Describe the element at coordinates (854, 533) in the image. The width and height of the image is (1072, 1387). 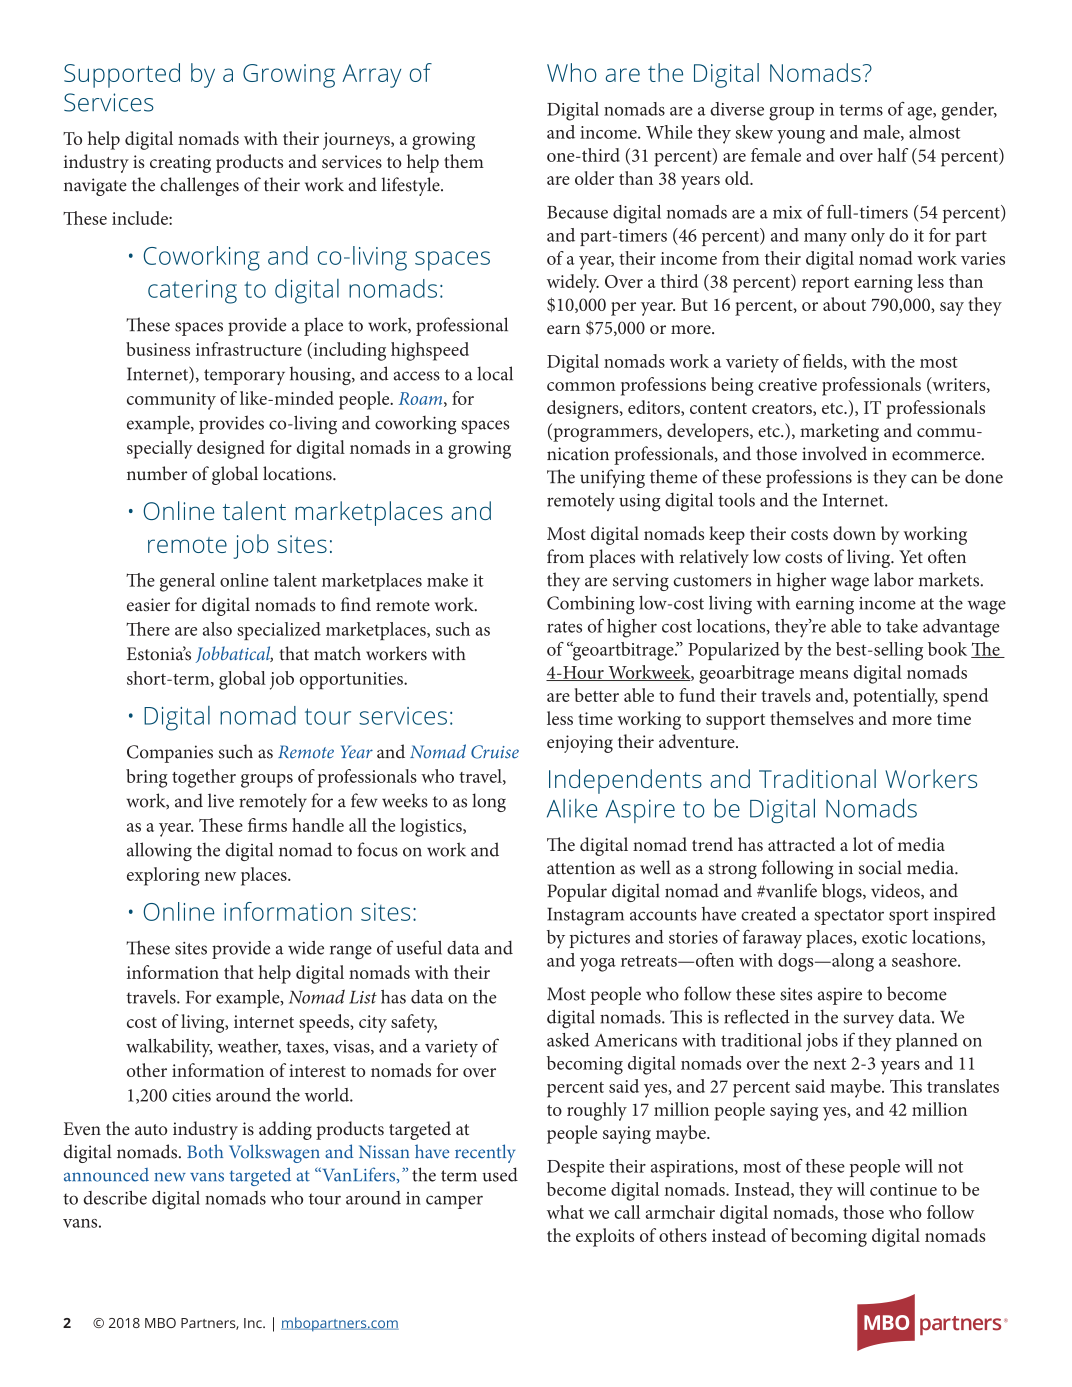
I see `down` at that location.
